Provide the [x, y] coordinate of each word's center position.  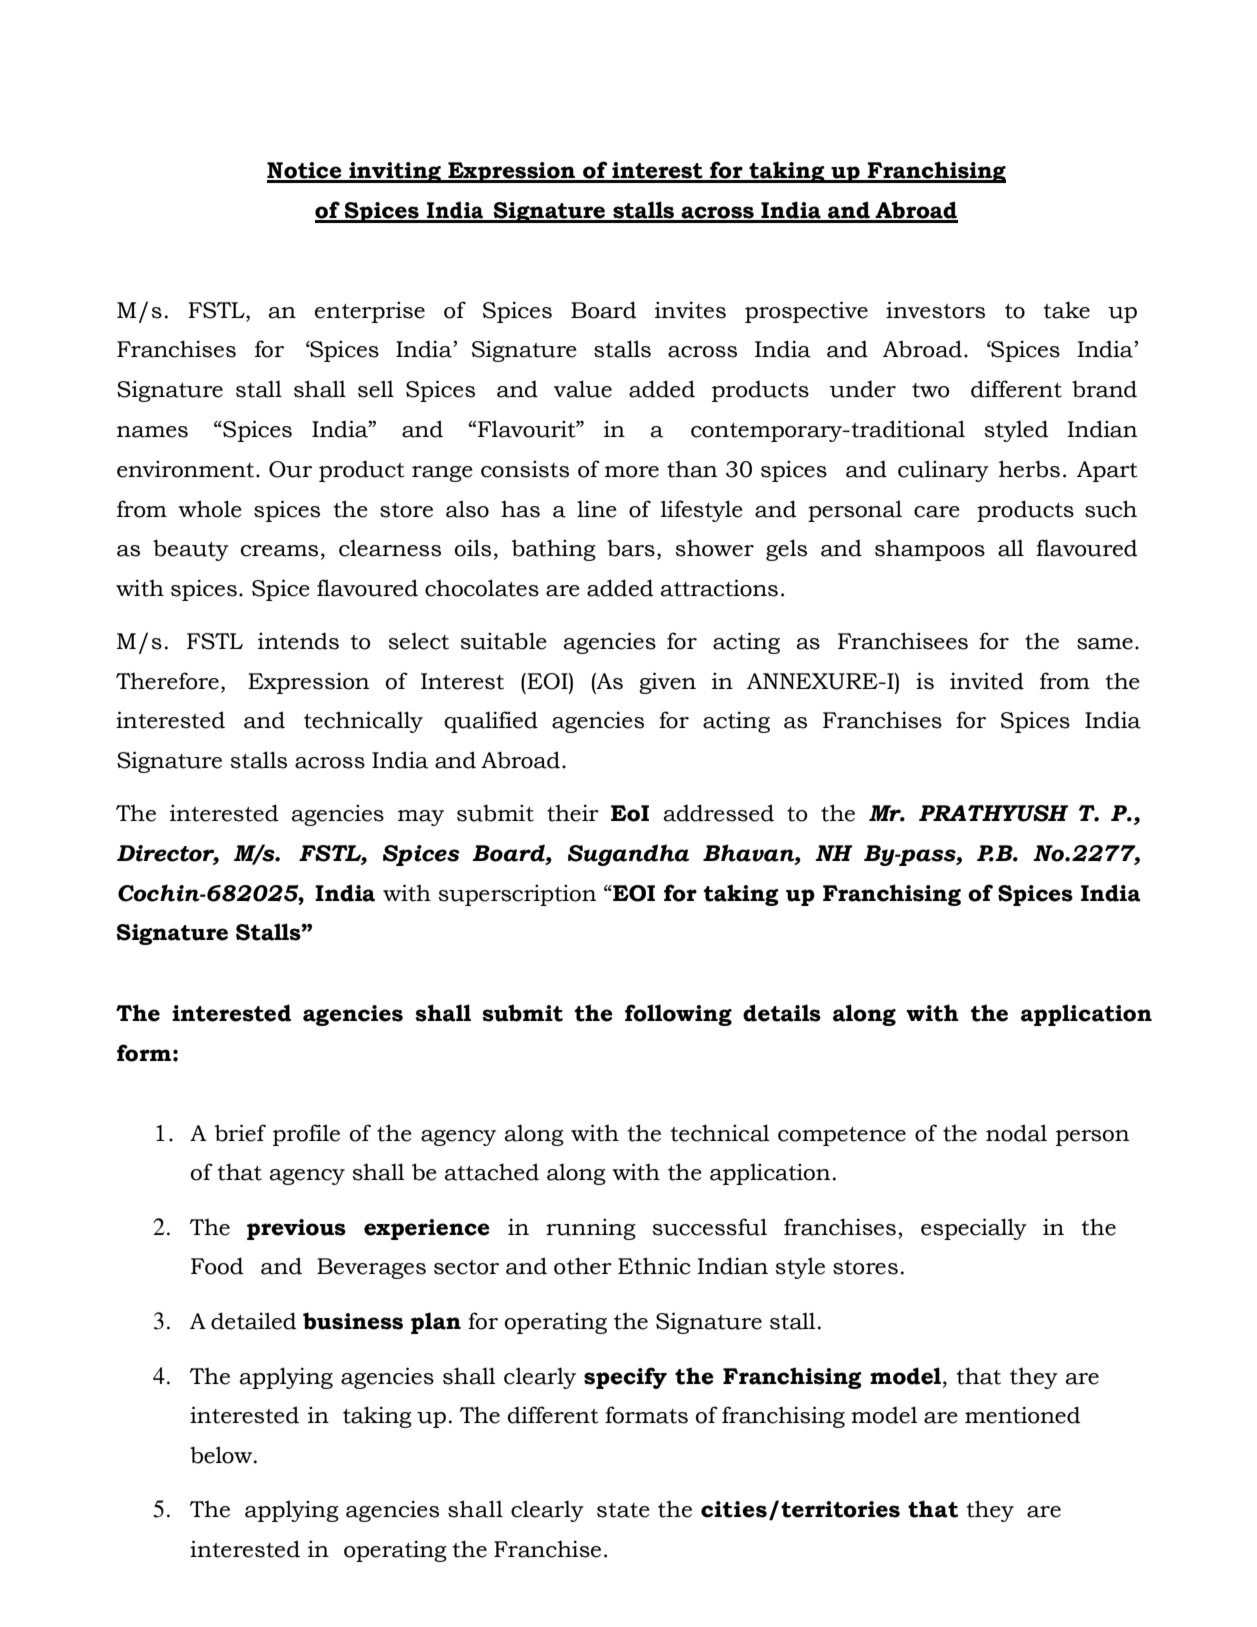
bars [631, 548]
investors [935, 310]
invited [987, 681]
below [222, 1455]
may [421, 818]
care [937, 512]
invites [690, 310]
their [573, 813]
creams [279, 551]
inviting [395, 172]
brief [240, 1133]
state [623, 1510]
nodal [1016, 1133]
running [591, 1229]
